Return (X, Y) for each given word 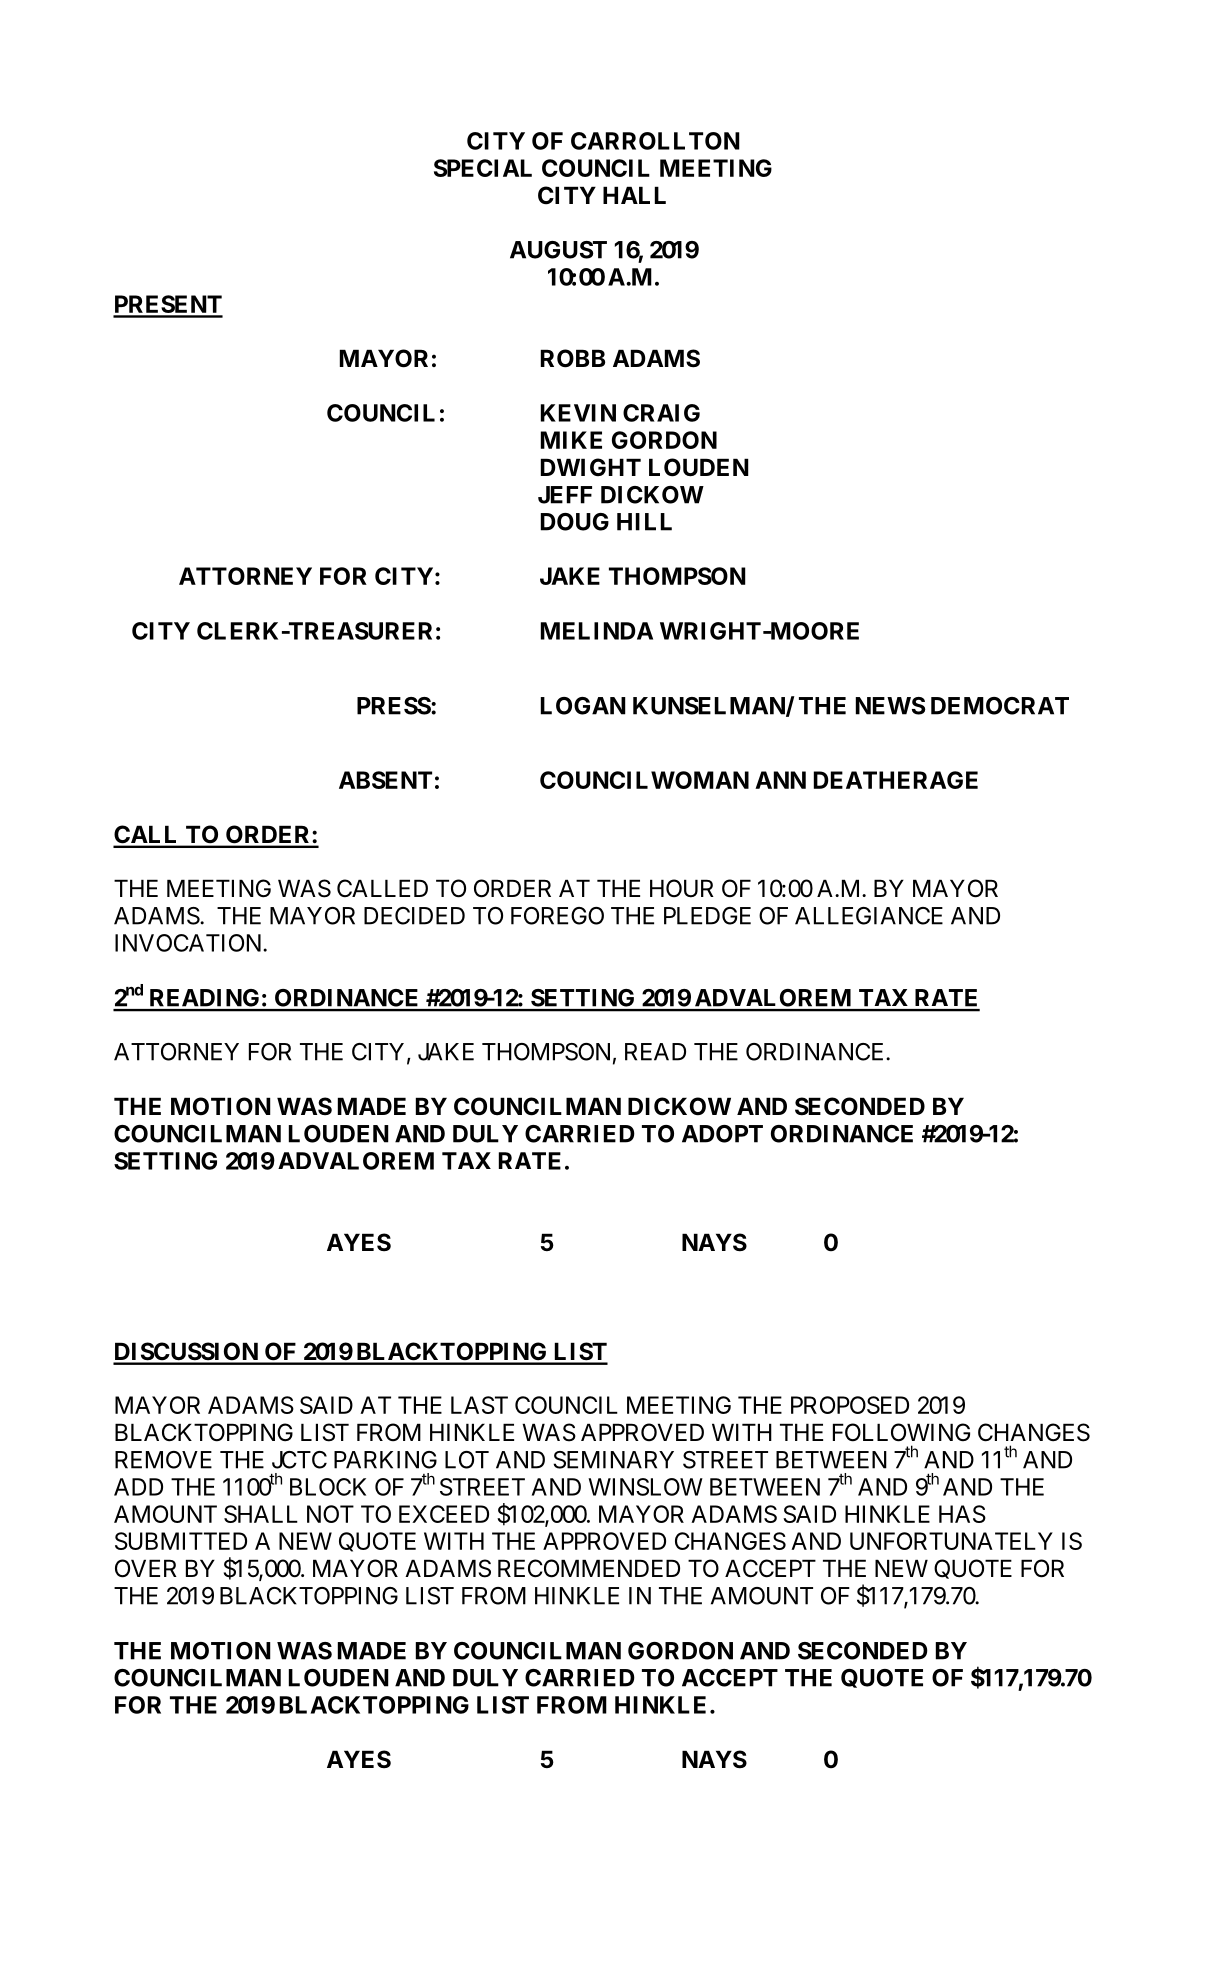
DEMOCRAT (1000, 706)
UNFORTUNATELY (951, 1541)
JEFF (565, 495)
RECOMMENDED (589, 1568)
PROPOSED (850, 1405)
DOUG (575, 522)
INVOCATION (189, 943)
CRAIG (661, 413)
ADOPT (722, 1134)
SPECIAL (483, 168)
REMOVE (163, 1460)
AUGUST (558, 250)
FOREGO (557, 916)
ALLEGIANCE (869, 916)
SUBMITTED (181, 1541)
